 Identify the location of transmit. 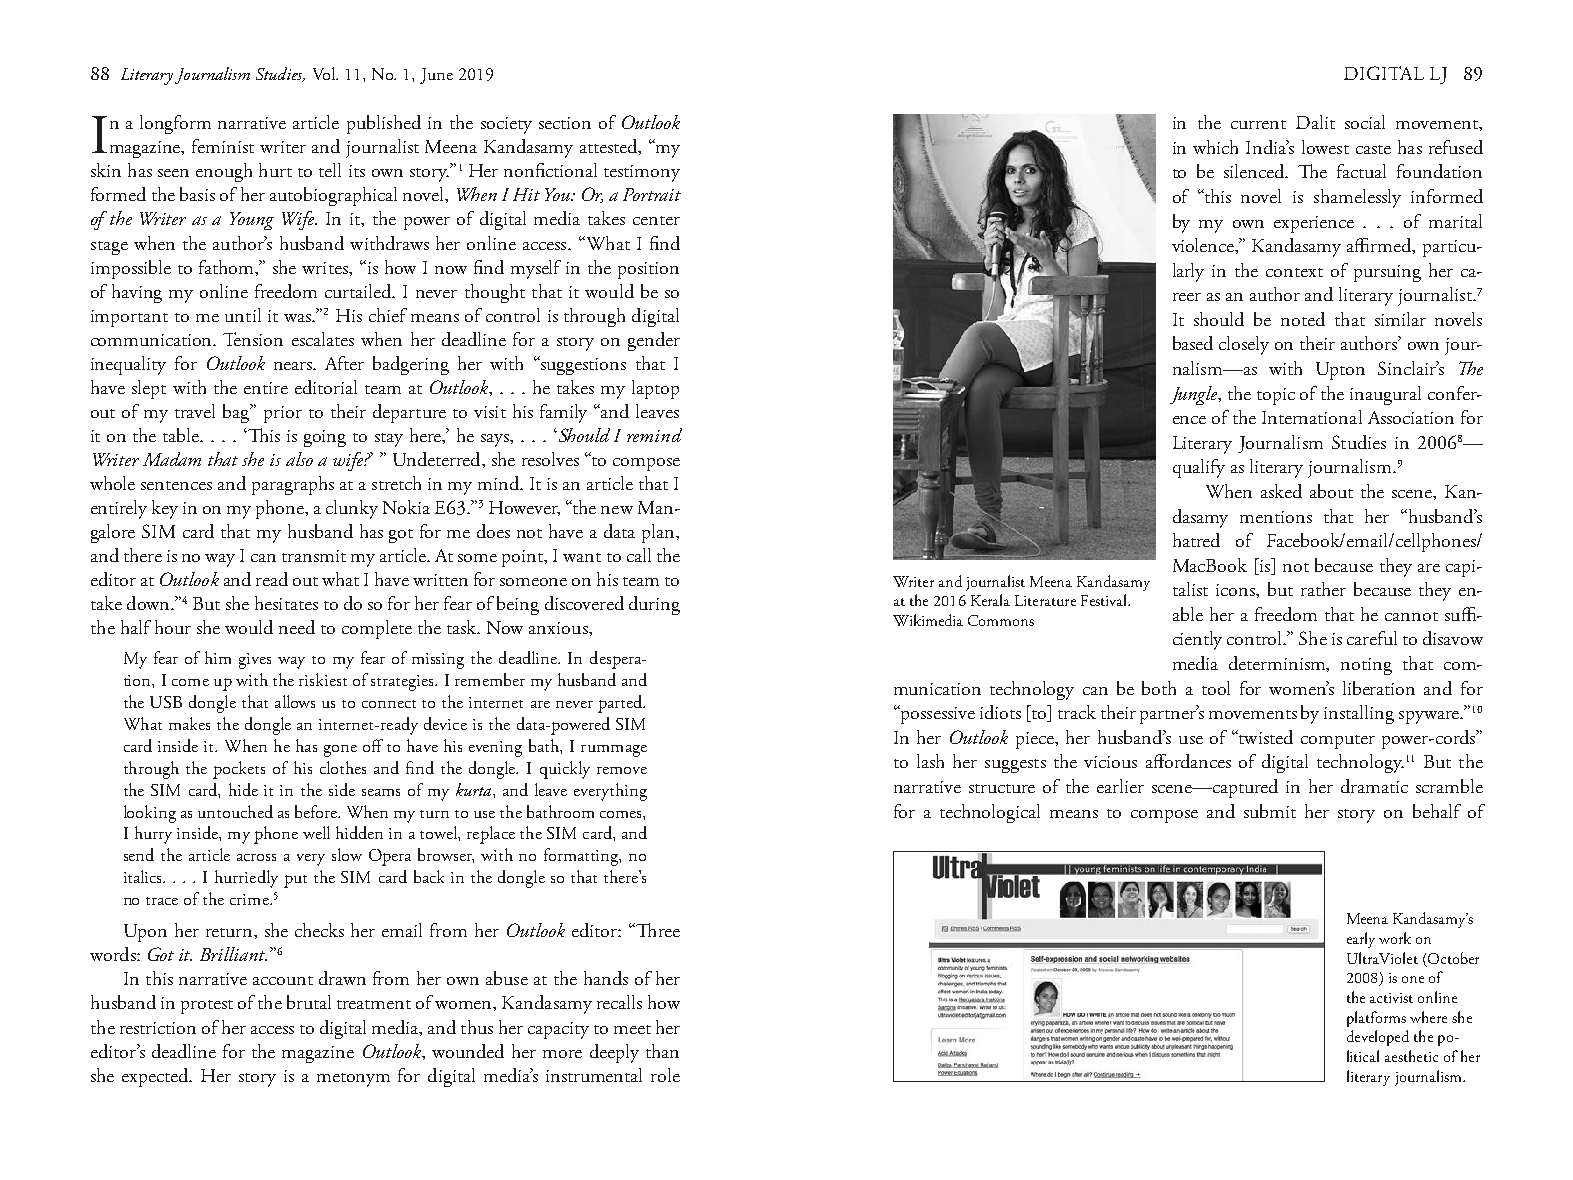
(314, 556).
